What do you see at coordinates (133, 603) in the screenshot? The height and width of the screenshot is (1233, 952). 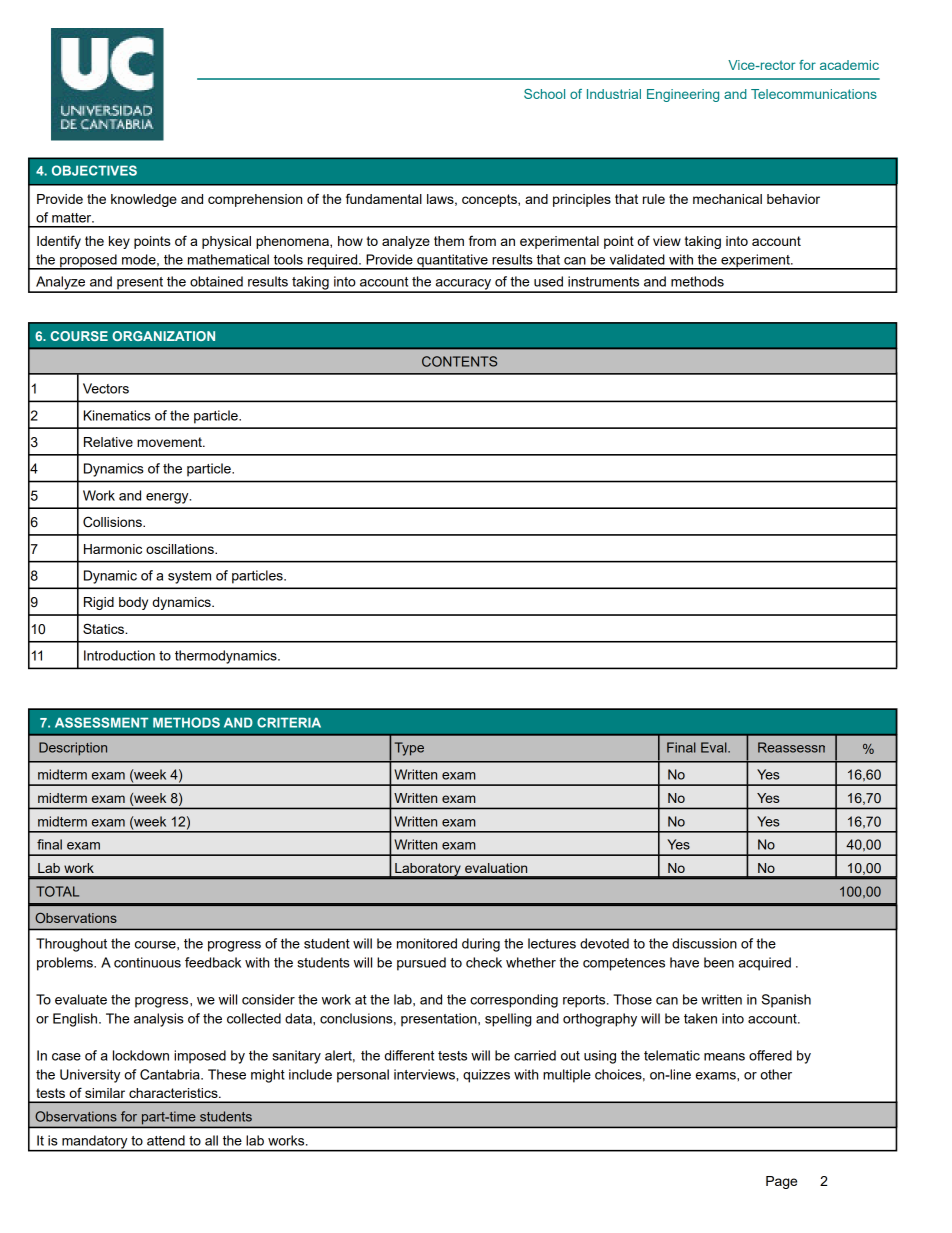 I see `body` at bounding box center [133, 603].
